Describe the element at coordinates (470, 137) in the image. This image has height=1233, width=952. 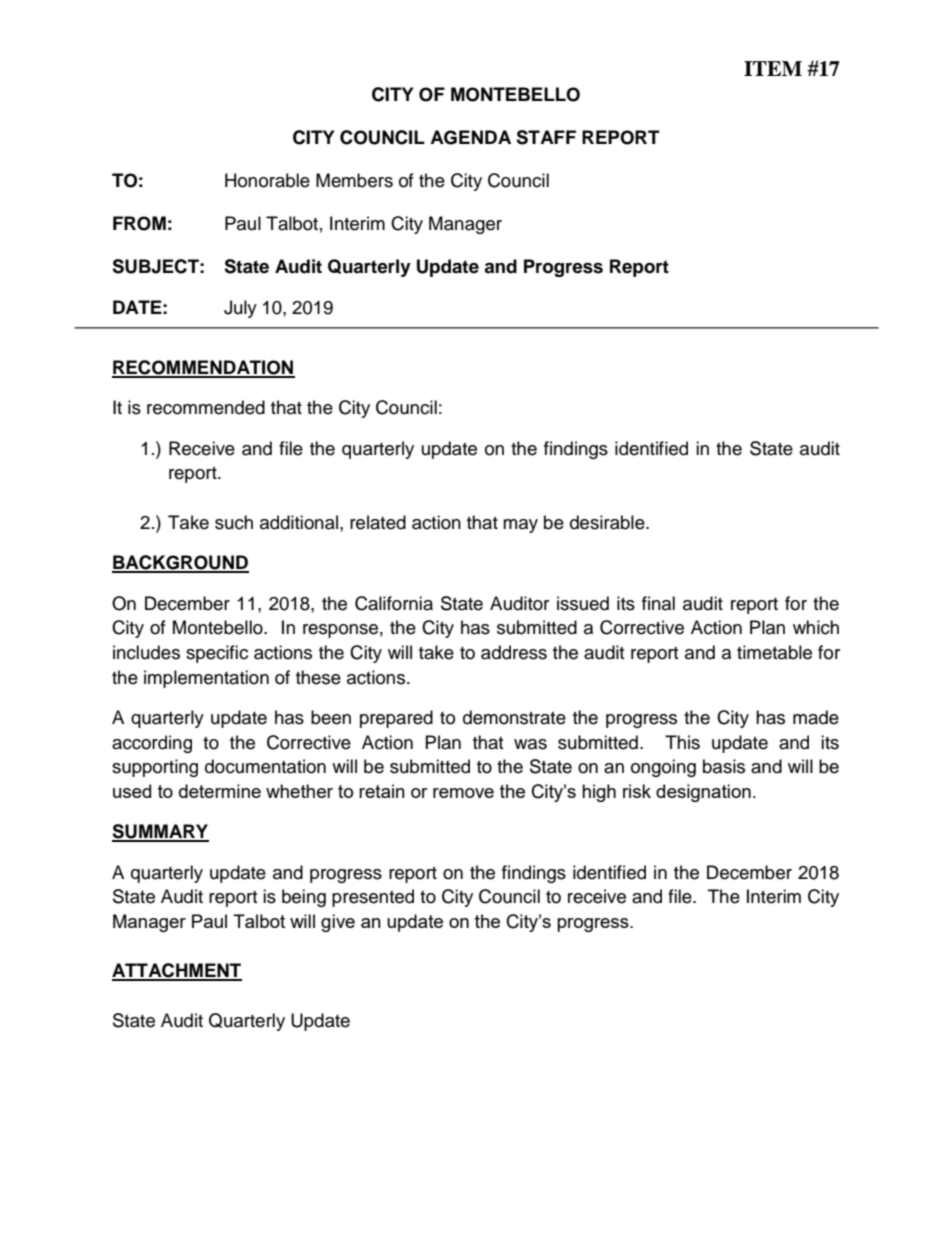
I see `AGENDA` at that location.
